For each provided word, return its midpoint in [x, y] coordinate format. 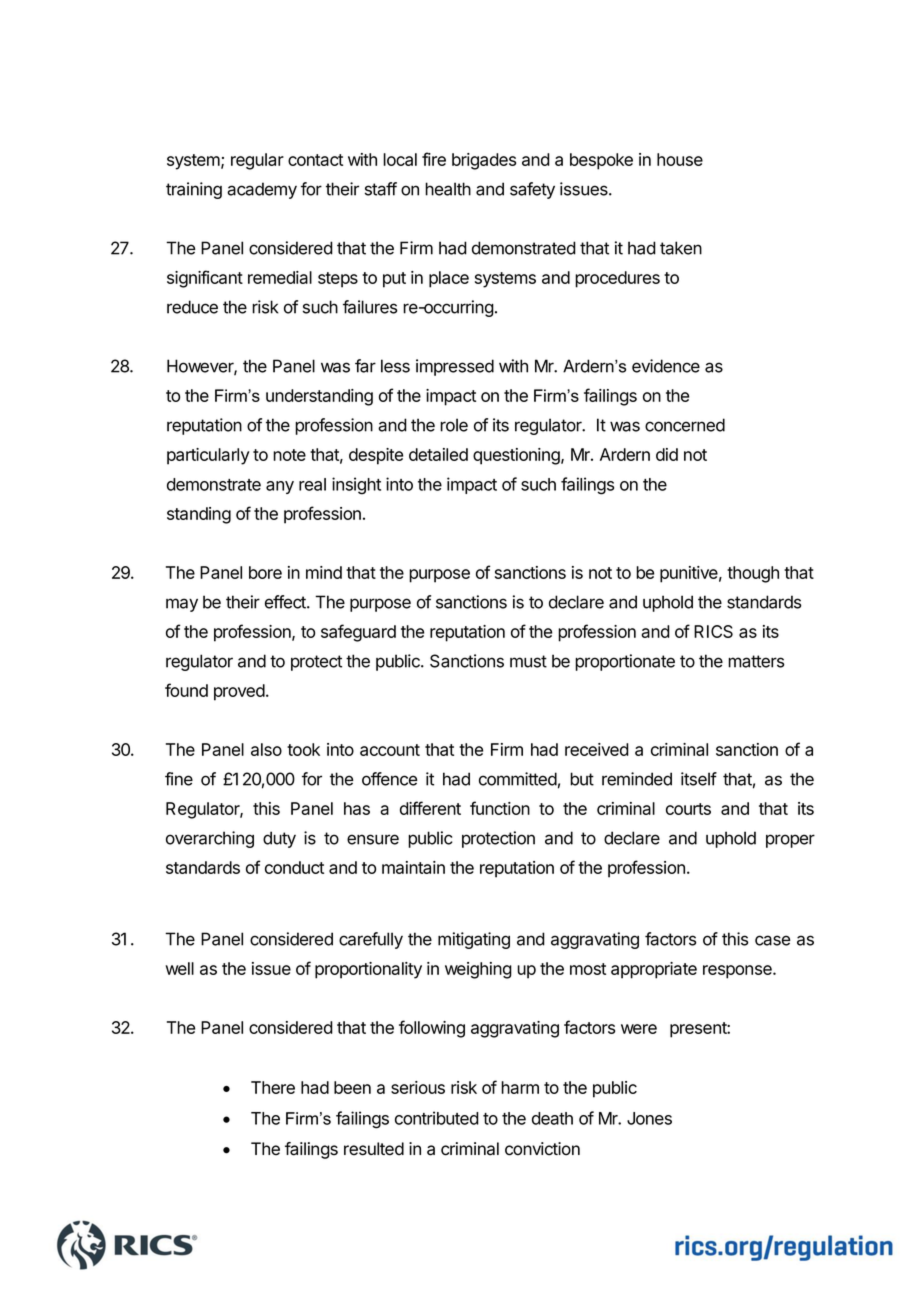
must [528, 661]
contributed [437, 1118]
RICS [713, 631]
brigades [484, 161]
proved [239, 692]
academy [262, 190]
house [680, 159]
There [273, 1087]
